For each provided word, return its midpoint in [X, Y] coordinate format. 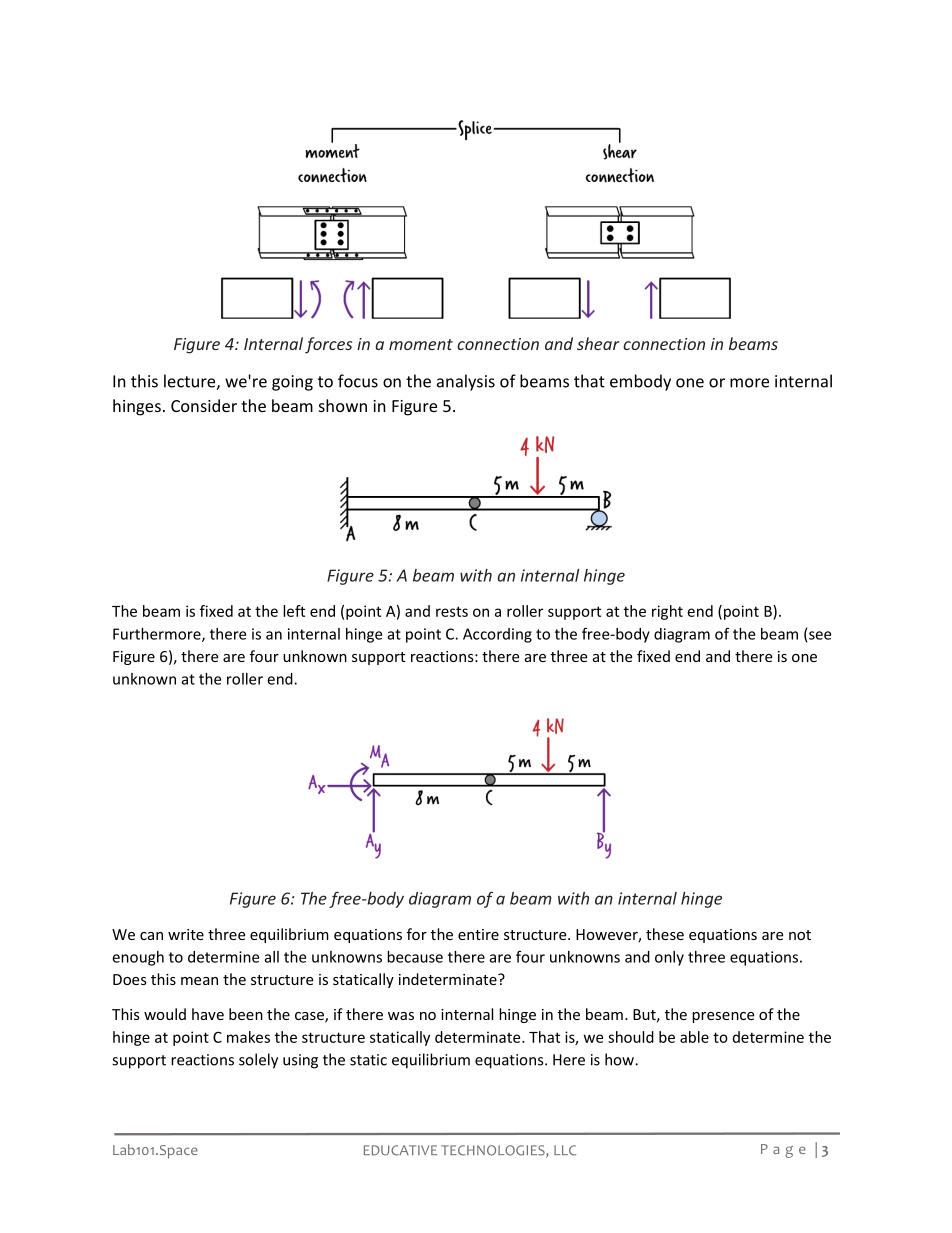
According [497, 635]
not [800, 935]
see [820, 635]
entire [478, 934]
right [667, 612]
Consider [204, 405]
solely [258, 1061]
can [151, 936]
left [294, 611]
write [186, 934]
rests [452, 611]
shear [598, 343]
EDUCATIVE [400, 1150]
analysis [466, 382]
